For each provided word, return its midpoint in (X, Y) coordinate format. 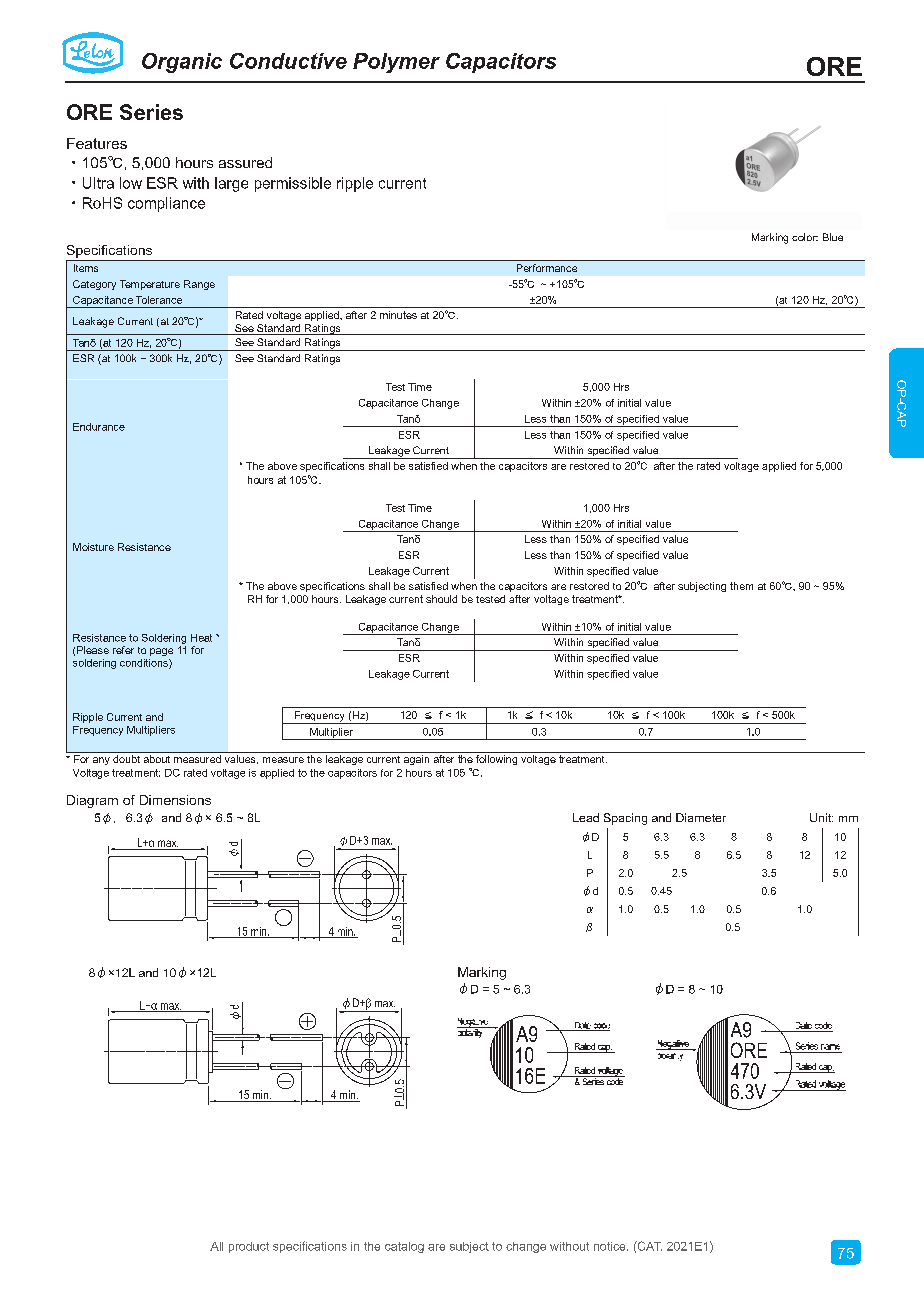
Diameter (701, 817)
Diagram (92, 801)
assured (245, 162)
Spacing (625, 819)
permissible (293, 184)
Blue (833, 237)
